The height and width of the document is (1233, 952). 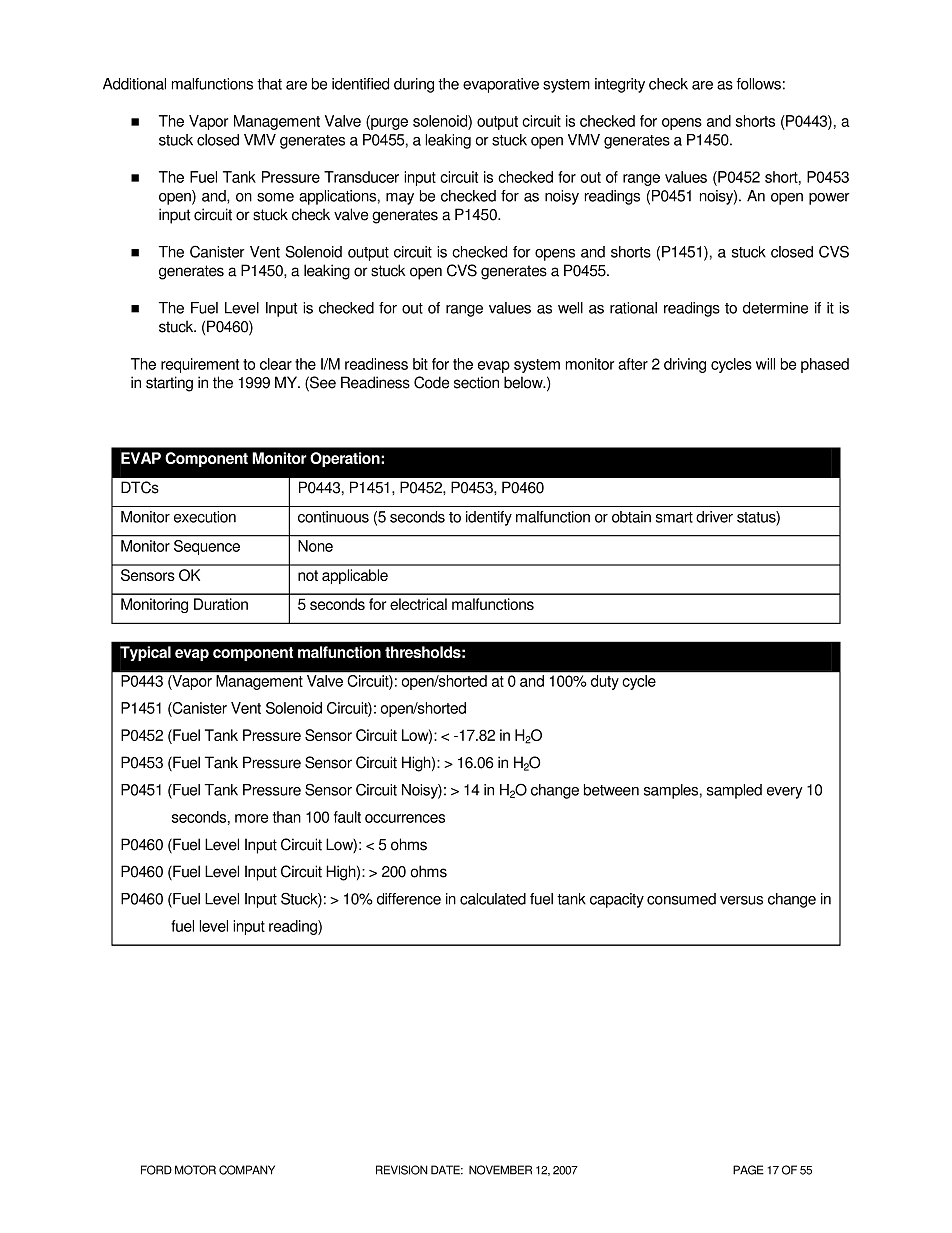 I want to click on NOVEMBER, so click(x=500, y=1170).
